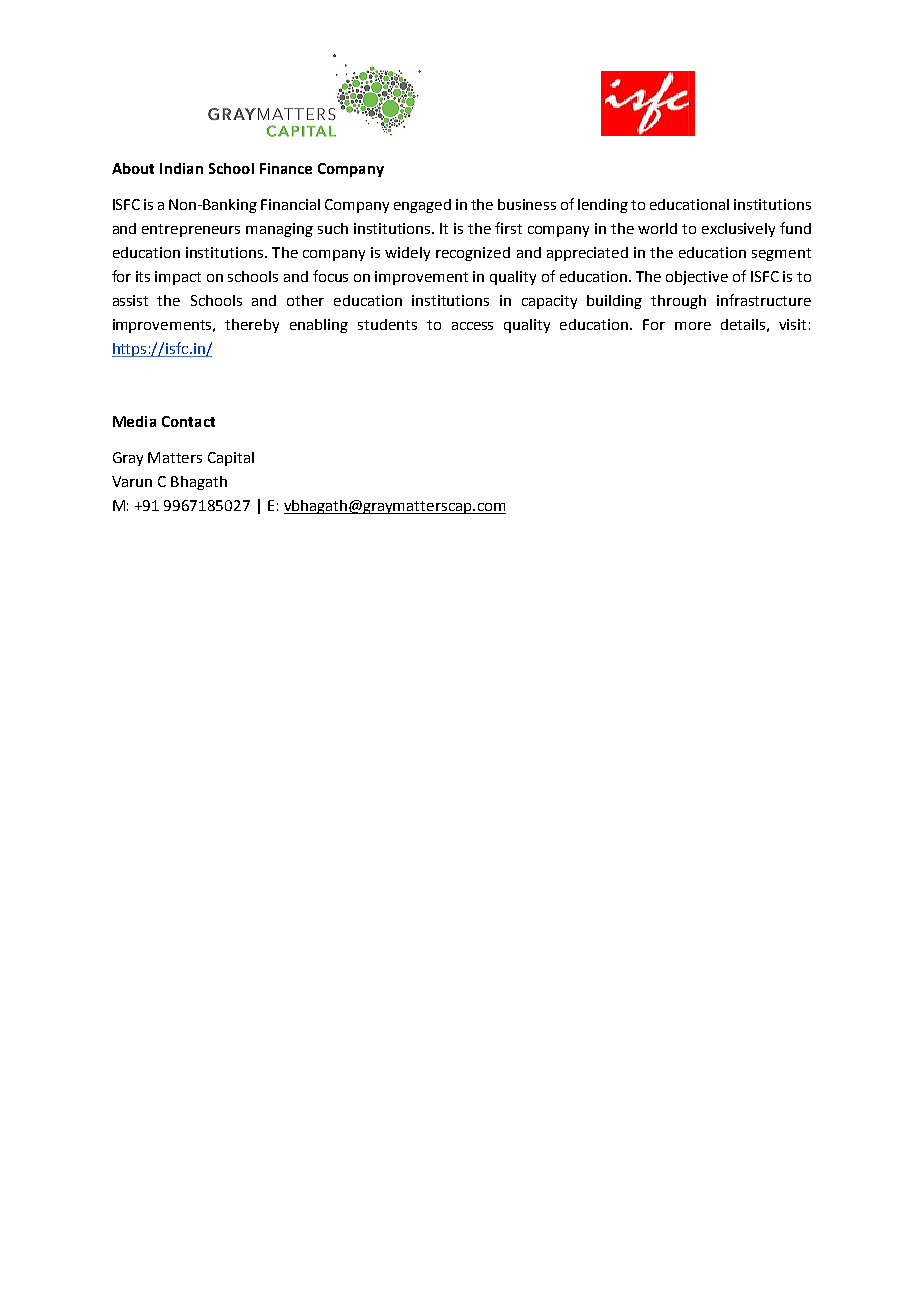 Image resolution: width=924 pixels, height=1308 pixels. I want to click on more, so click(693, 326).
